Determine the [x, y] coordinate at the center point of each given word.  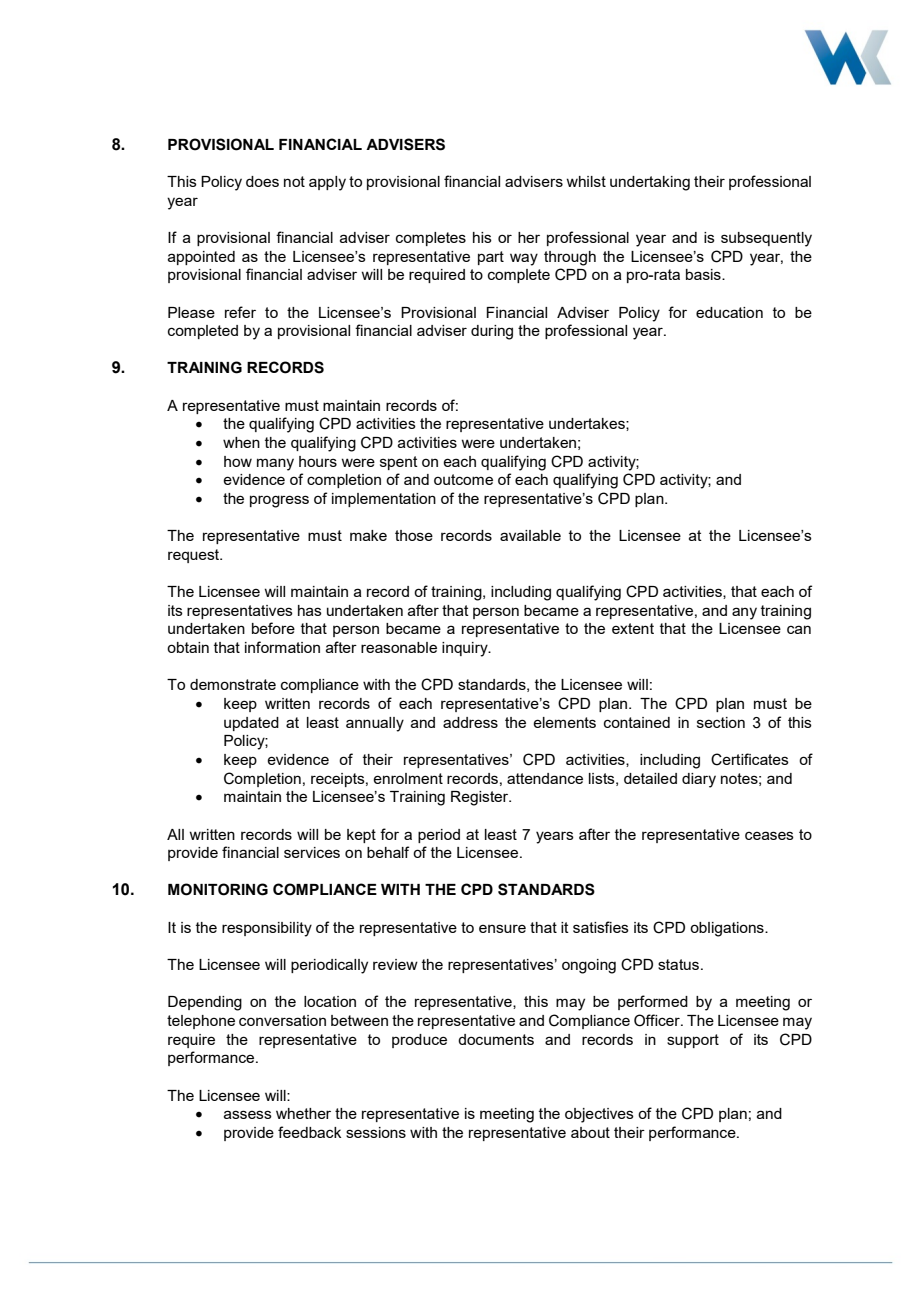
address [470, 722]
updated [251, 724]
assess [248, 1114]
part [491, 258]
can [799, 629]
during [492, 332]
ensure [502, 928]
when [241, 442]
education [729, 312]
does [262, 181]
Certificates [750, 759]
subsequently [766, 239]
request [195, 556]
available [530, 535]
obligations [728, 929]
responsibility [267, 929]
